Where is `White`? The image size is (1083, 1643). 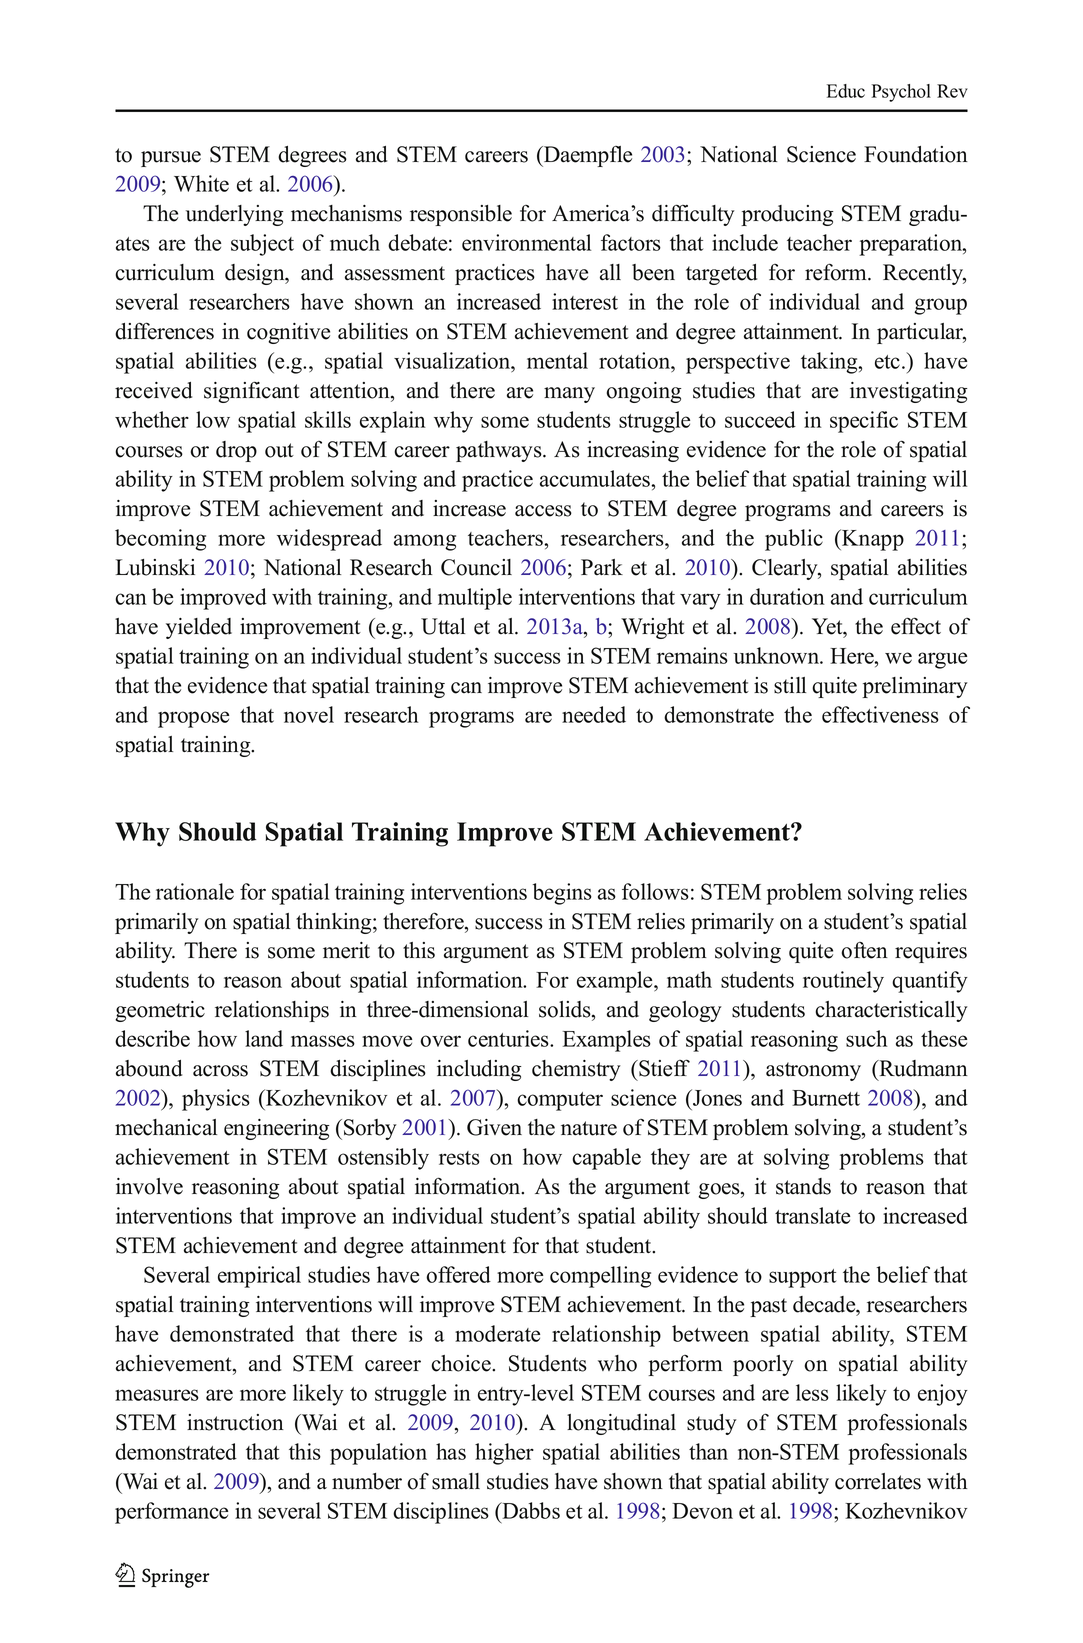
White is located at coordinates (201, 183).
